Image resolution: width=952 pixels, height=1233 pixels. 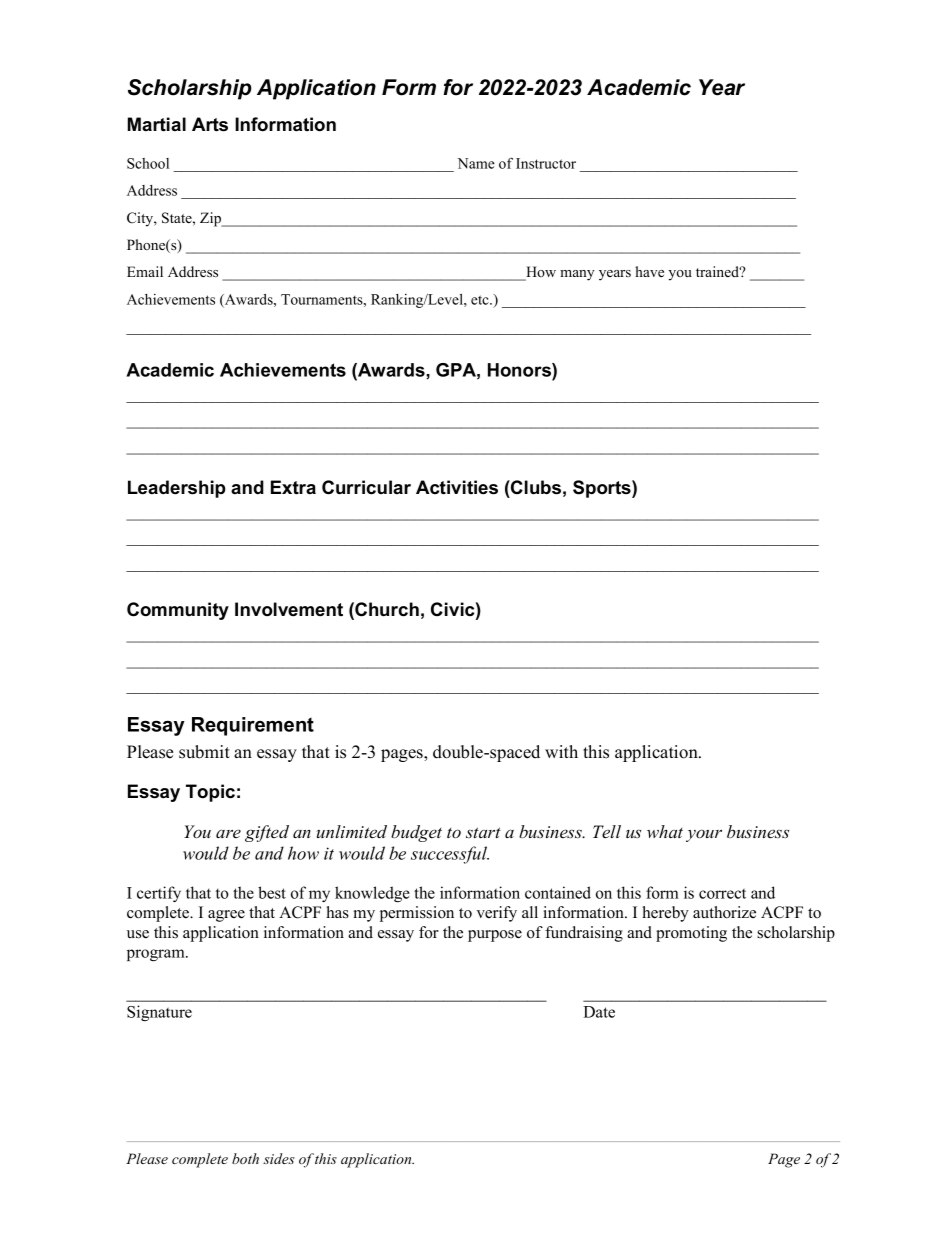 What do you see at coordinates (210, 124) in the screenshot?
I see `Arts` at bounding box center [210, 124].
